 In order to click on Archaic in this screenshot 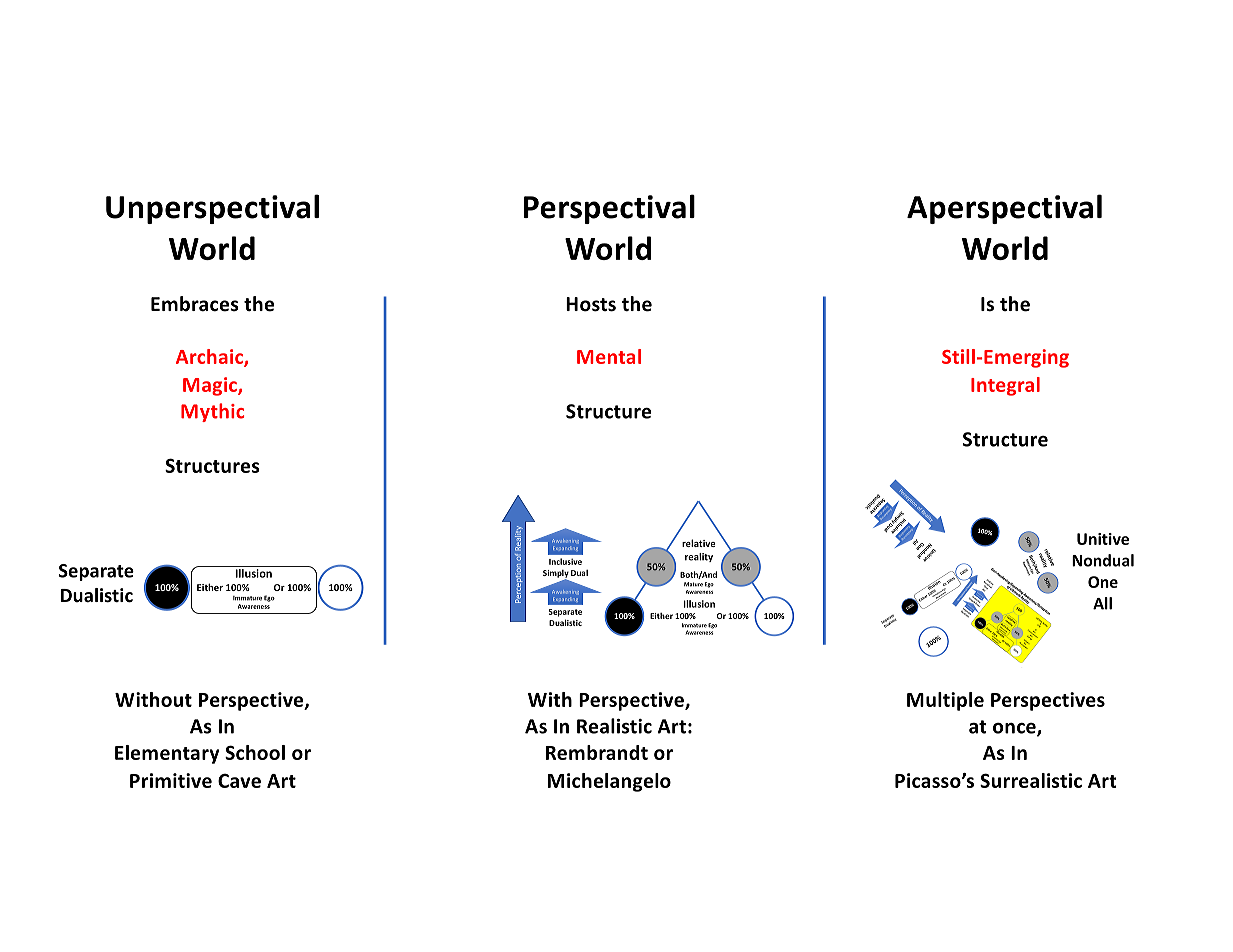, I will do `click(210, 357)`.
